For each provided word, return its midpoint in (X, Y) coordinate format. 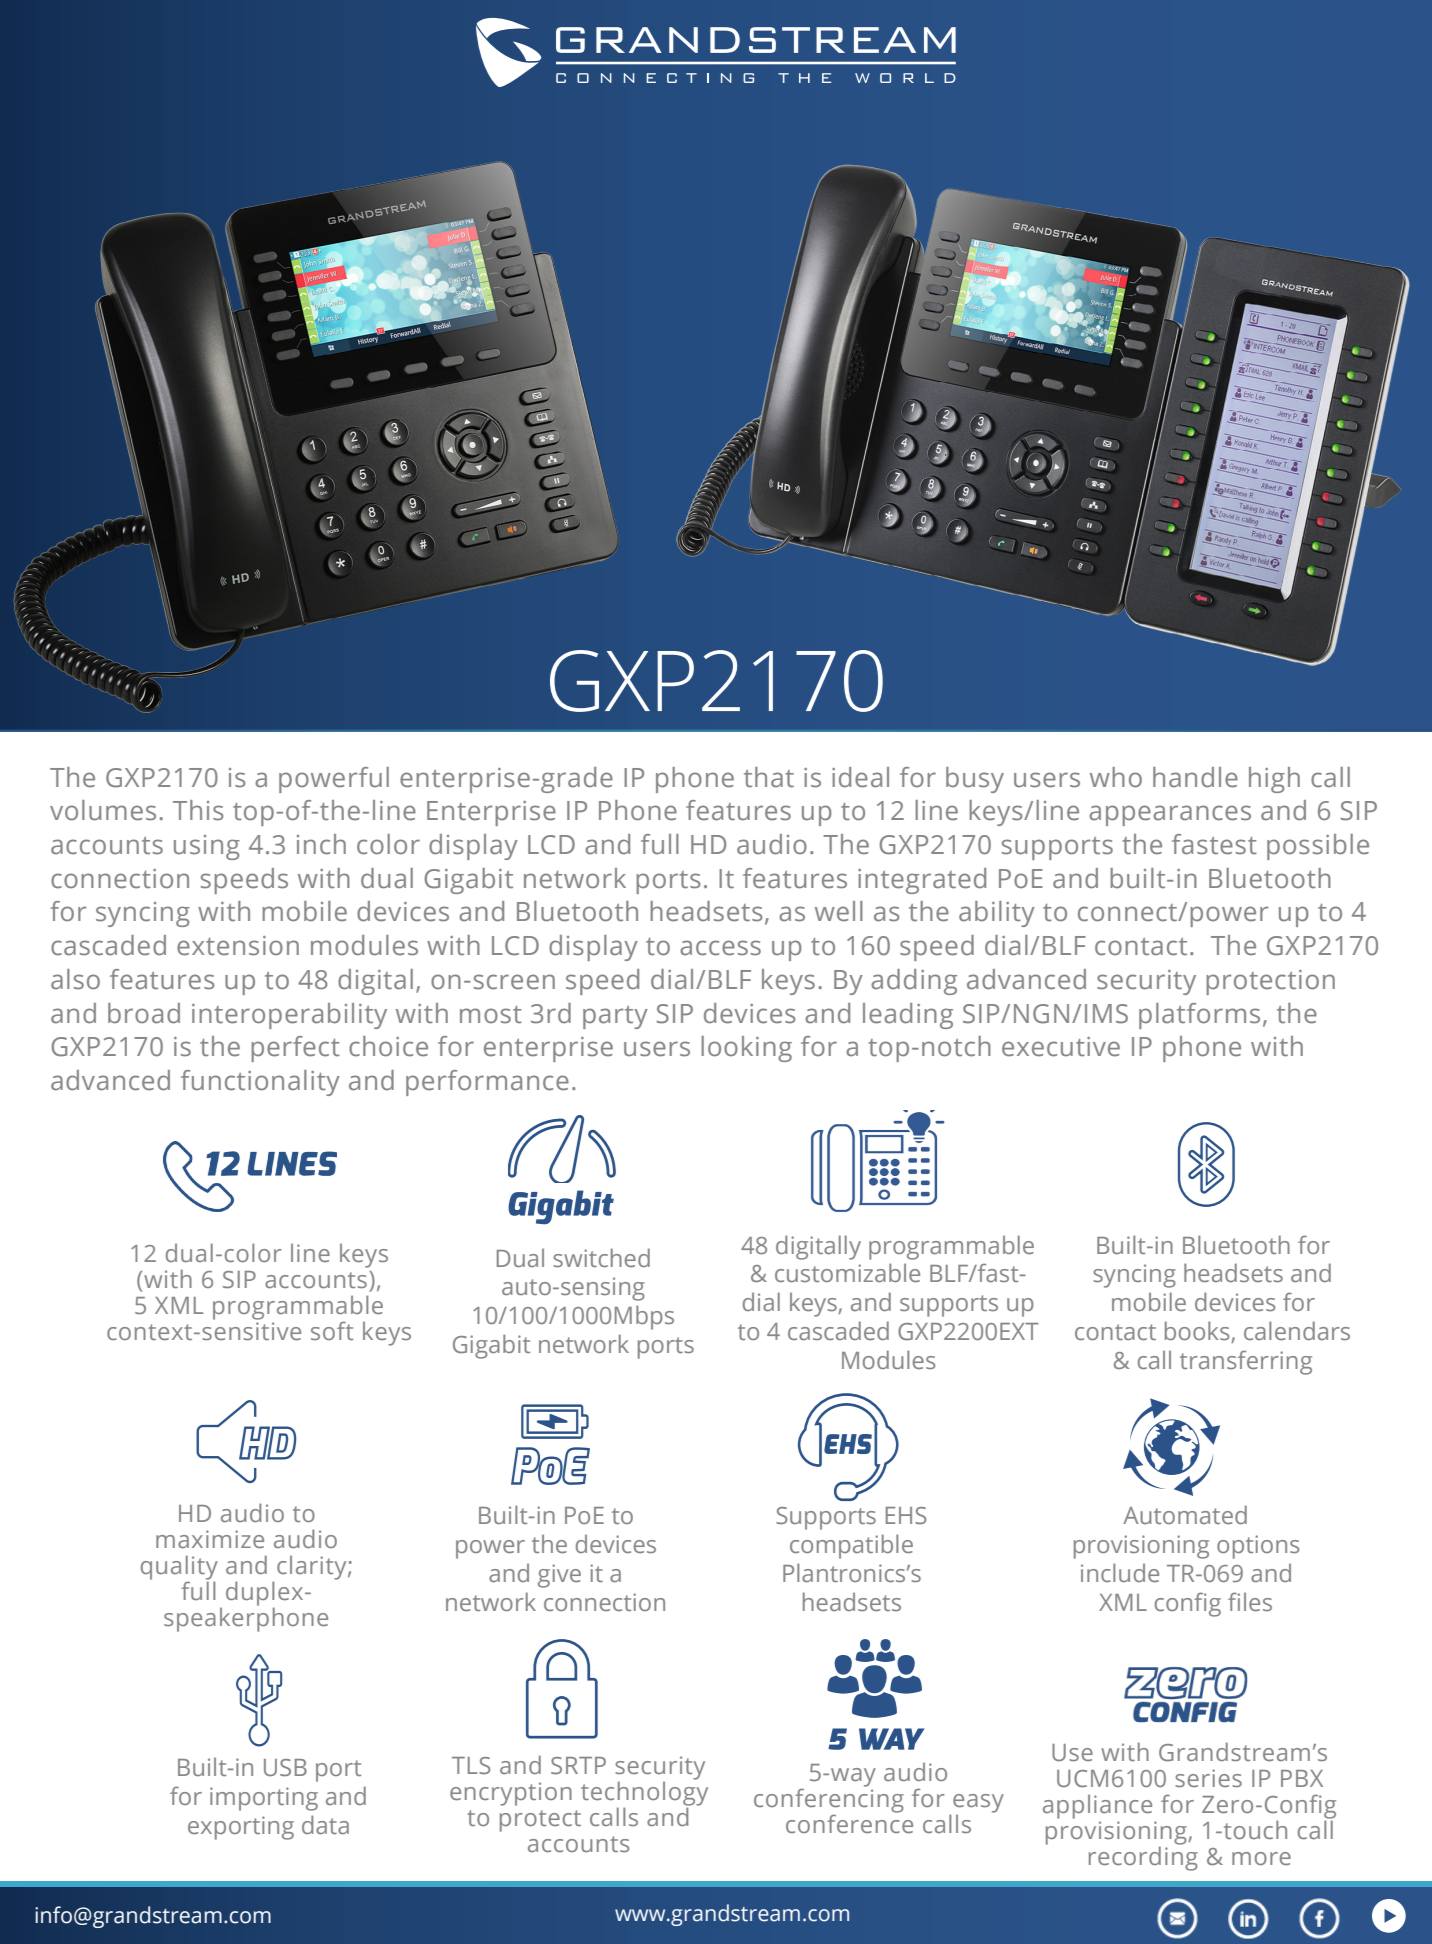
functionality (260, 1083)
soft (332, 1330)
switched (601, 1257)
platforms (1199, 1016)
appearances (1170, 815)
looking (746, 1049)
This (198, 810)
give (559, 1576)
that (769, 777)
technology (644, 1793)
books (1198, 1332)
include (1120, 1572)
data (325, 1824)
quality (179, 1568)
